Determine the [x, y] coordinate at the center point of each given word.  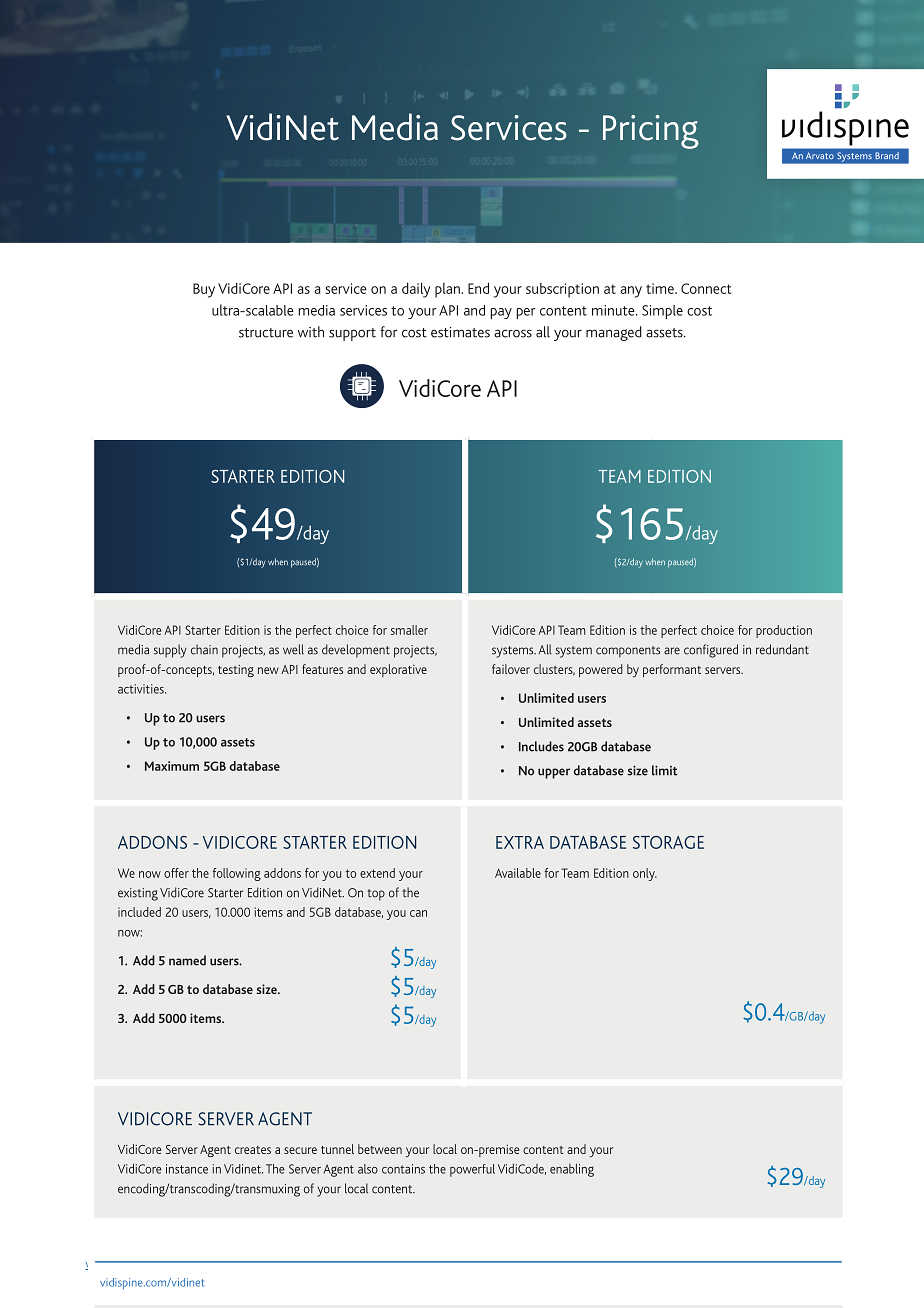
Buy [204, 290]
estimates [460, 332]
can [418, 913]
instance [187, 1169]
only [645, 874]
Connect [706, 288]
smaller [409, 630]
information [672, 1262]
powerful [472, 1170]
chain [204, 649]
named [187, 960]
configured [711, 651]
